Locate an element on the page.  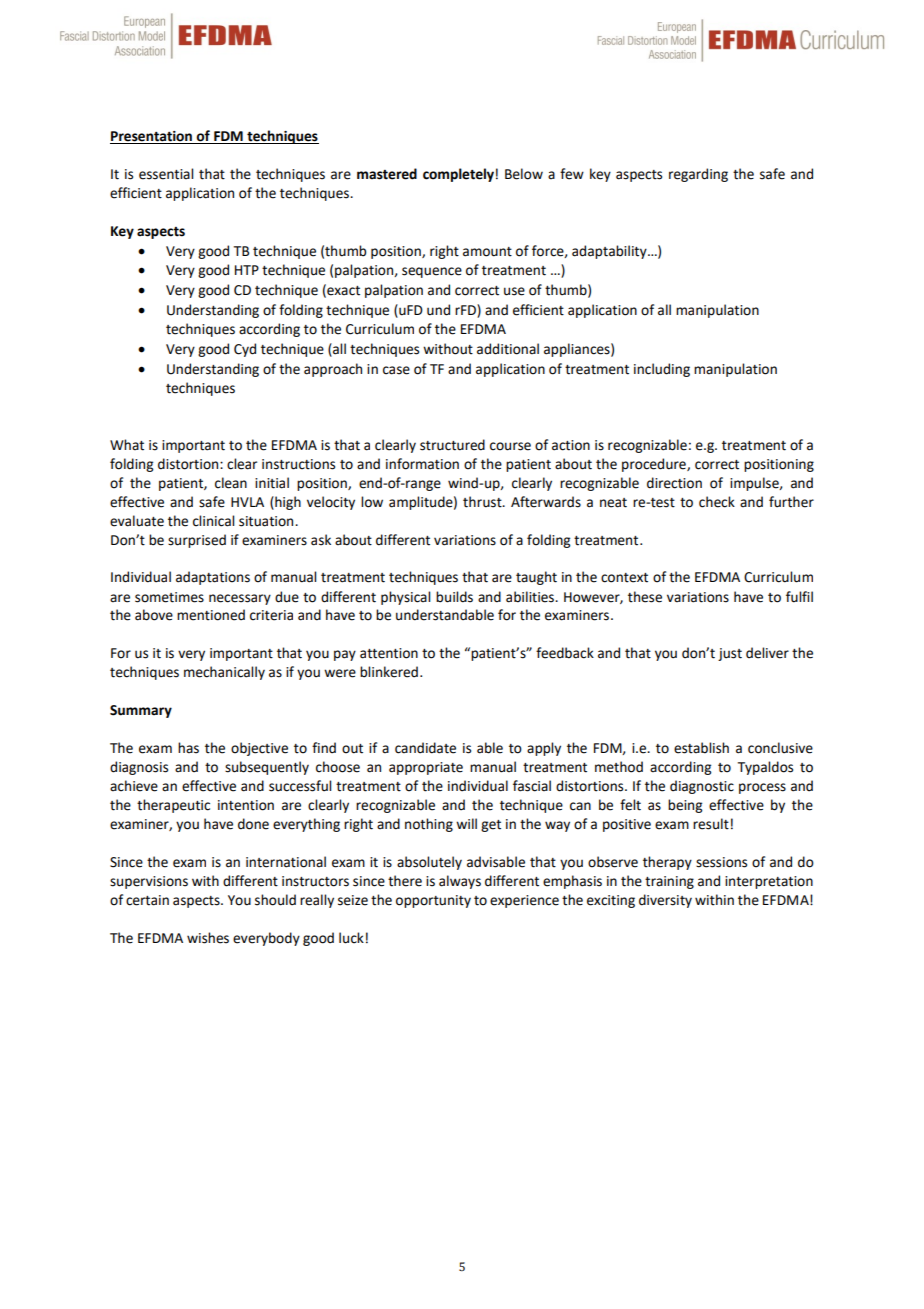
including is located at coordinates (662, 370).
